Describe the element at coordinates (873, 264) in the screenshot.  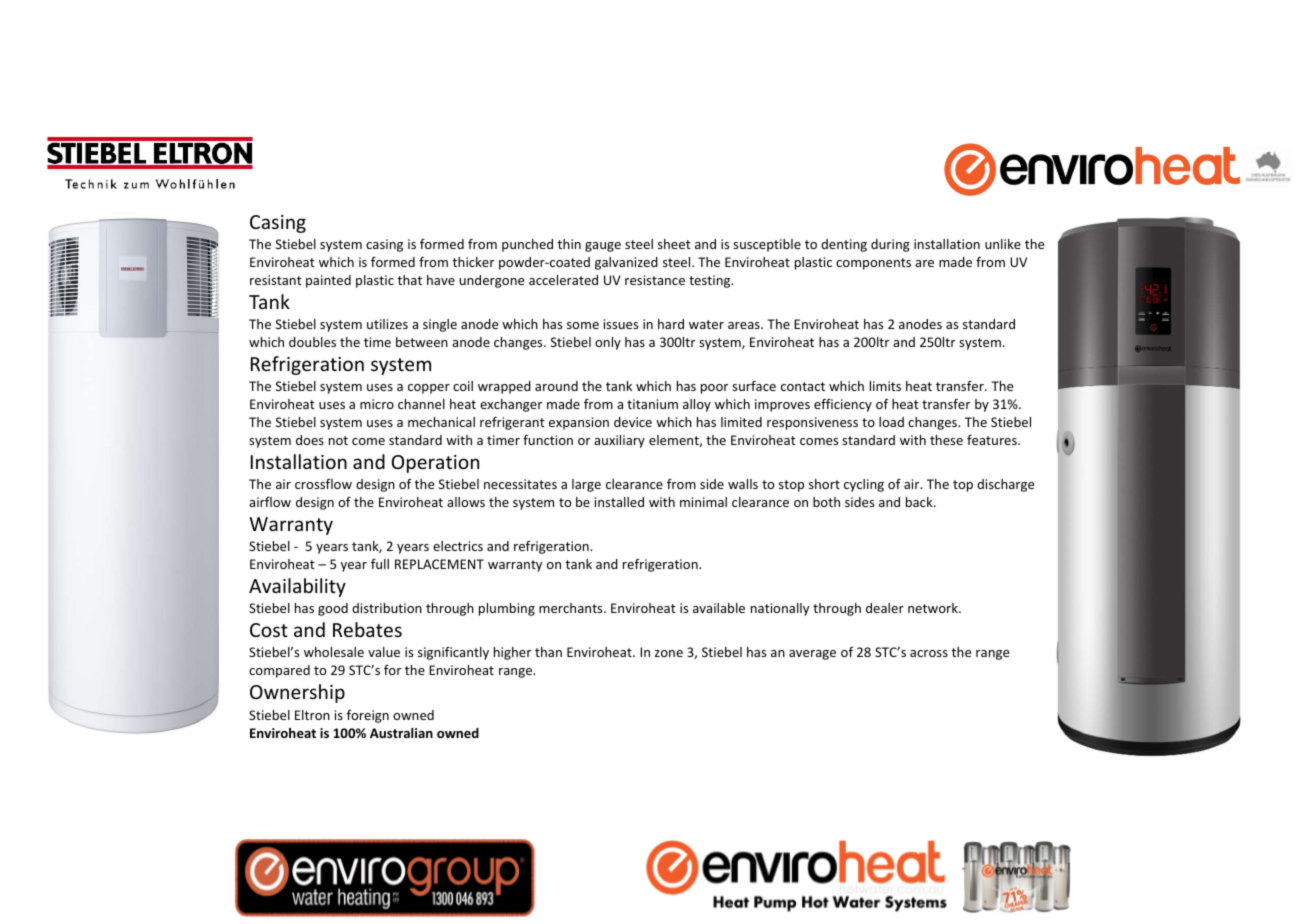
I see `components` at that location.
